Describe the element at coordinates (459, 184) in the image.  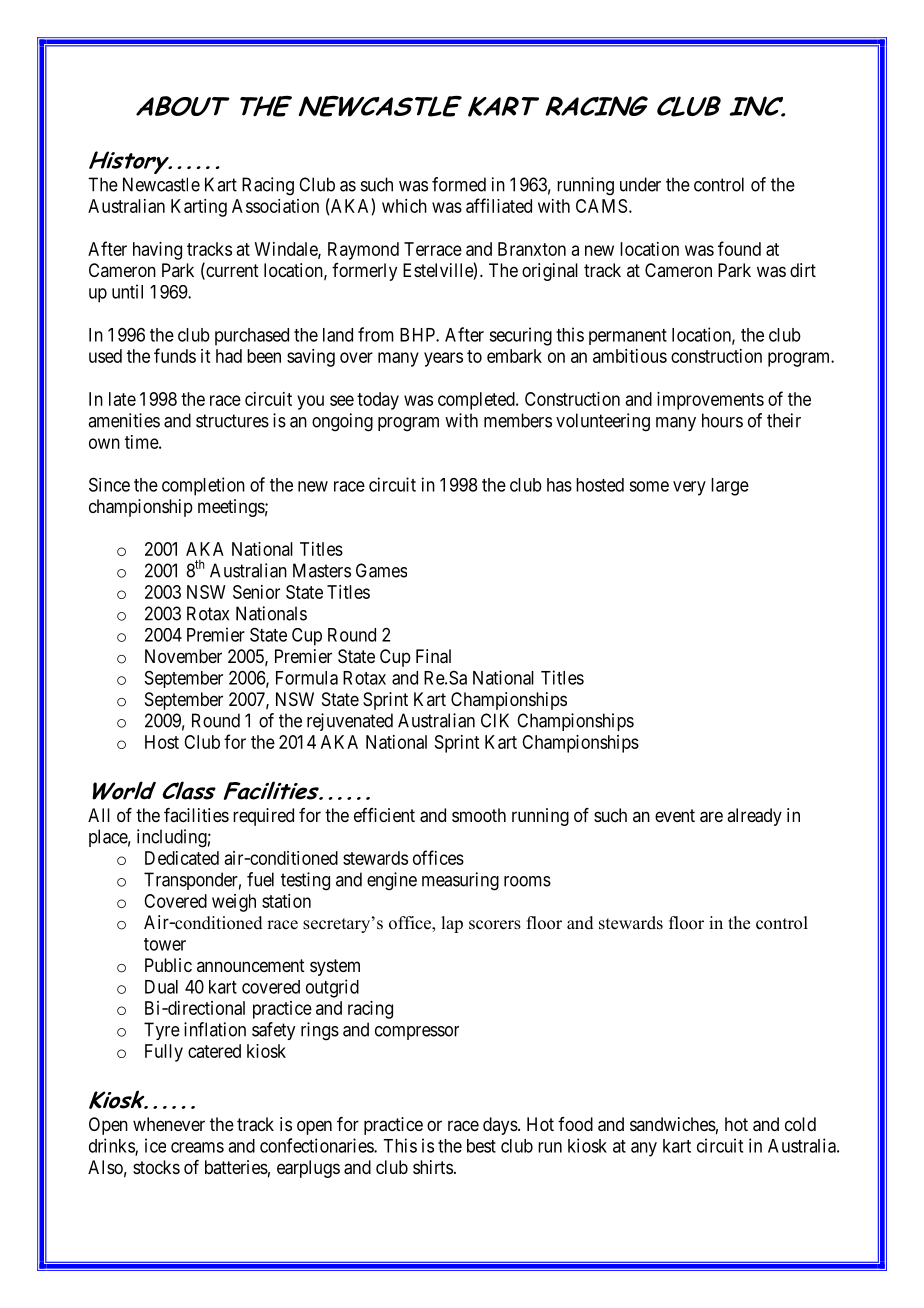
I see `formed` at that location.
